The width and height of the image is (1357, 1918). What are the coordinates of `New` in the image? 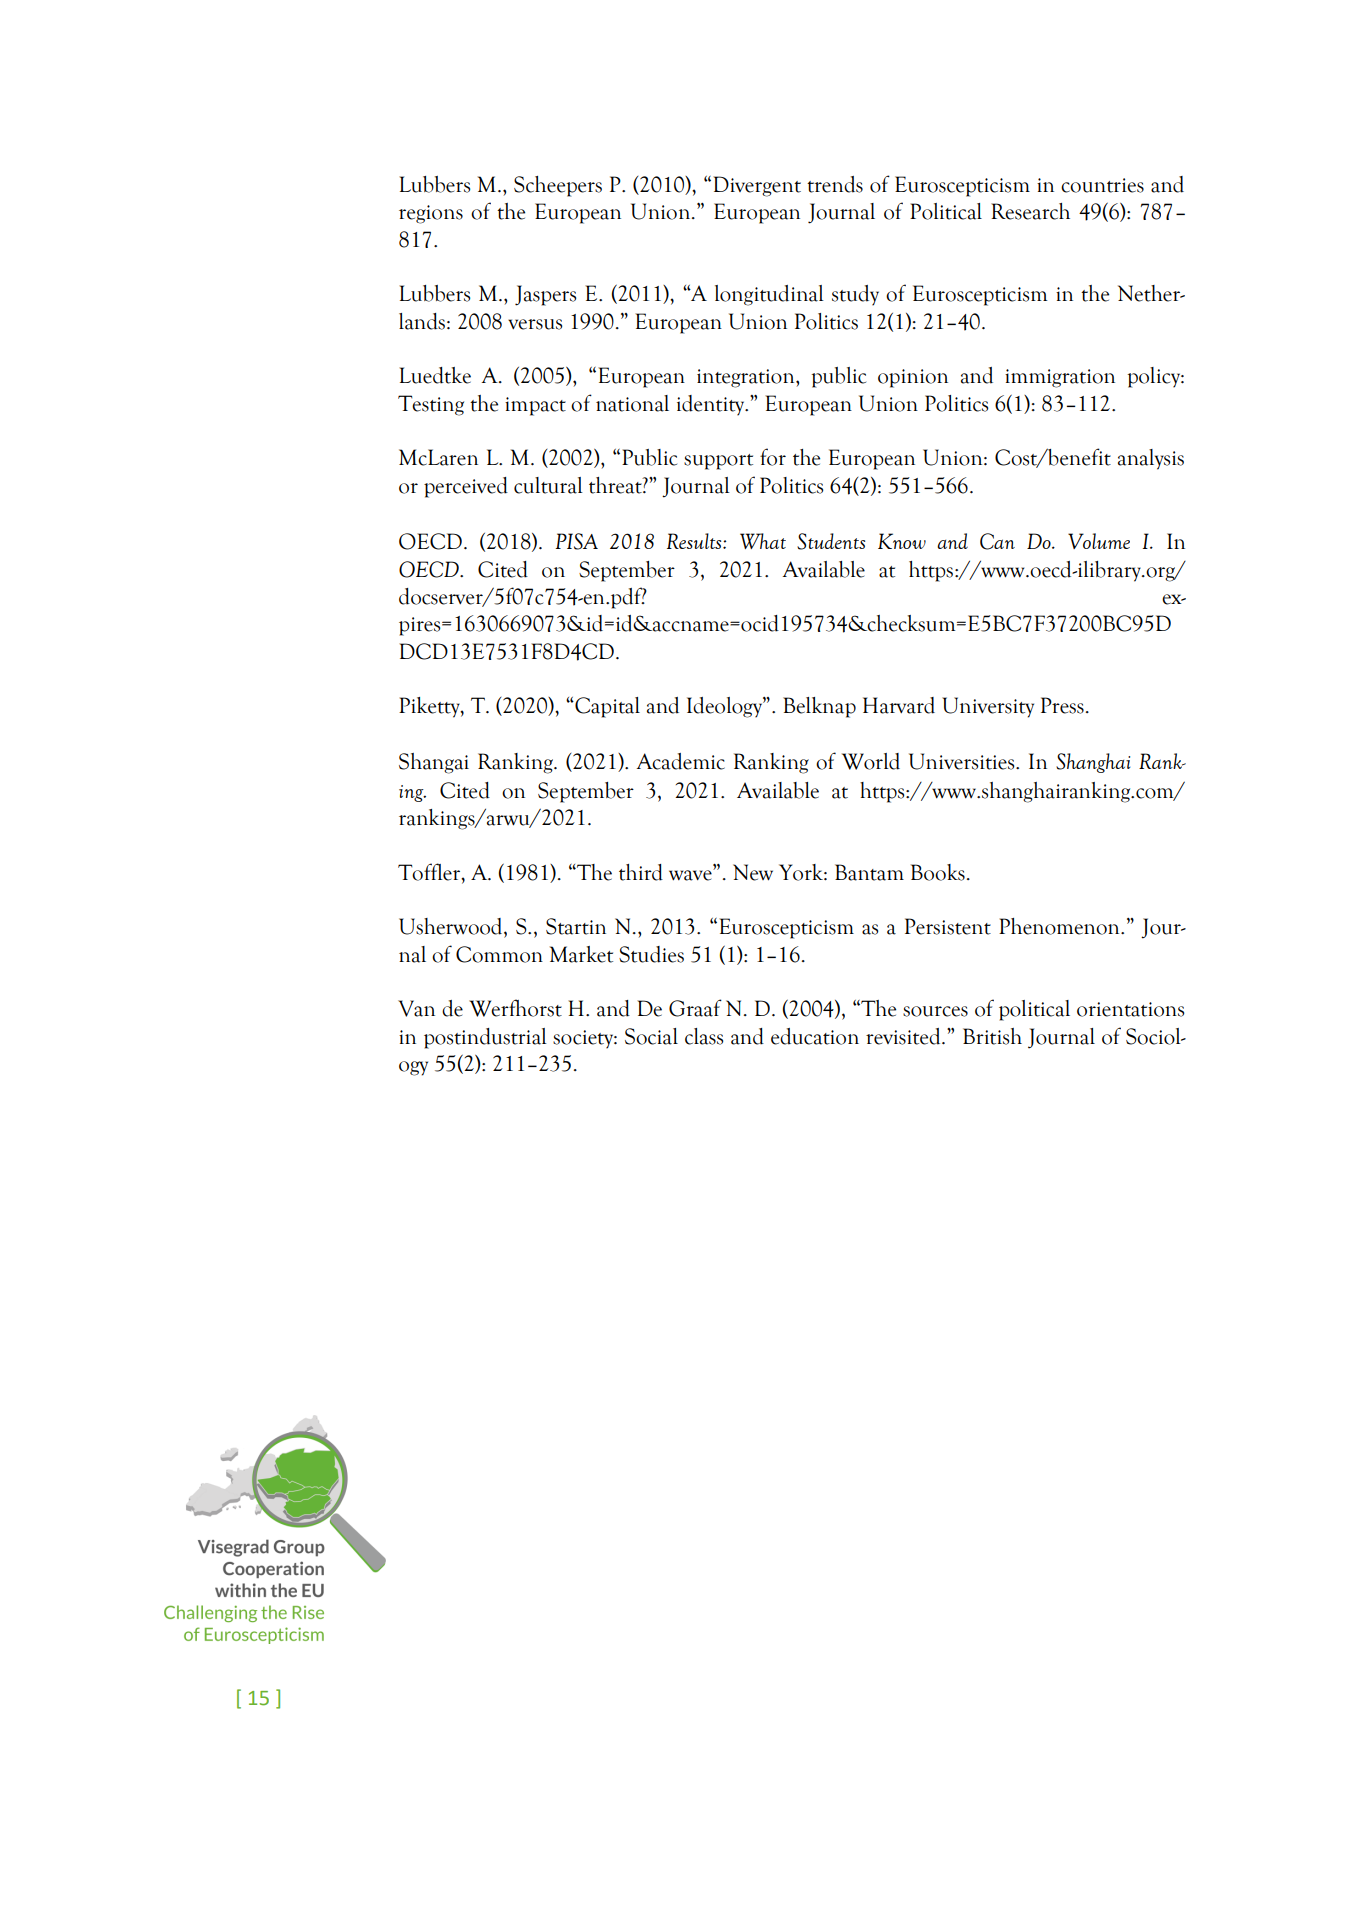 It's located at (753, 872).
